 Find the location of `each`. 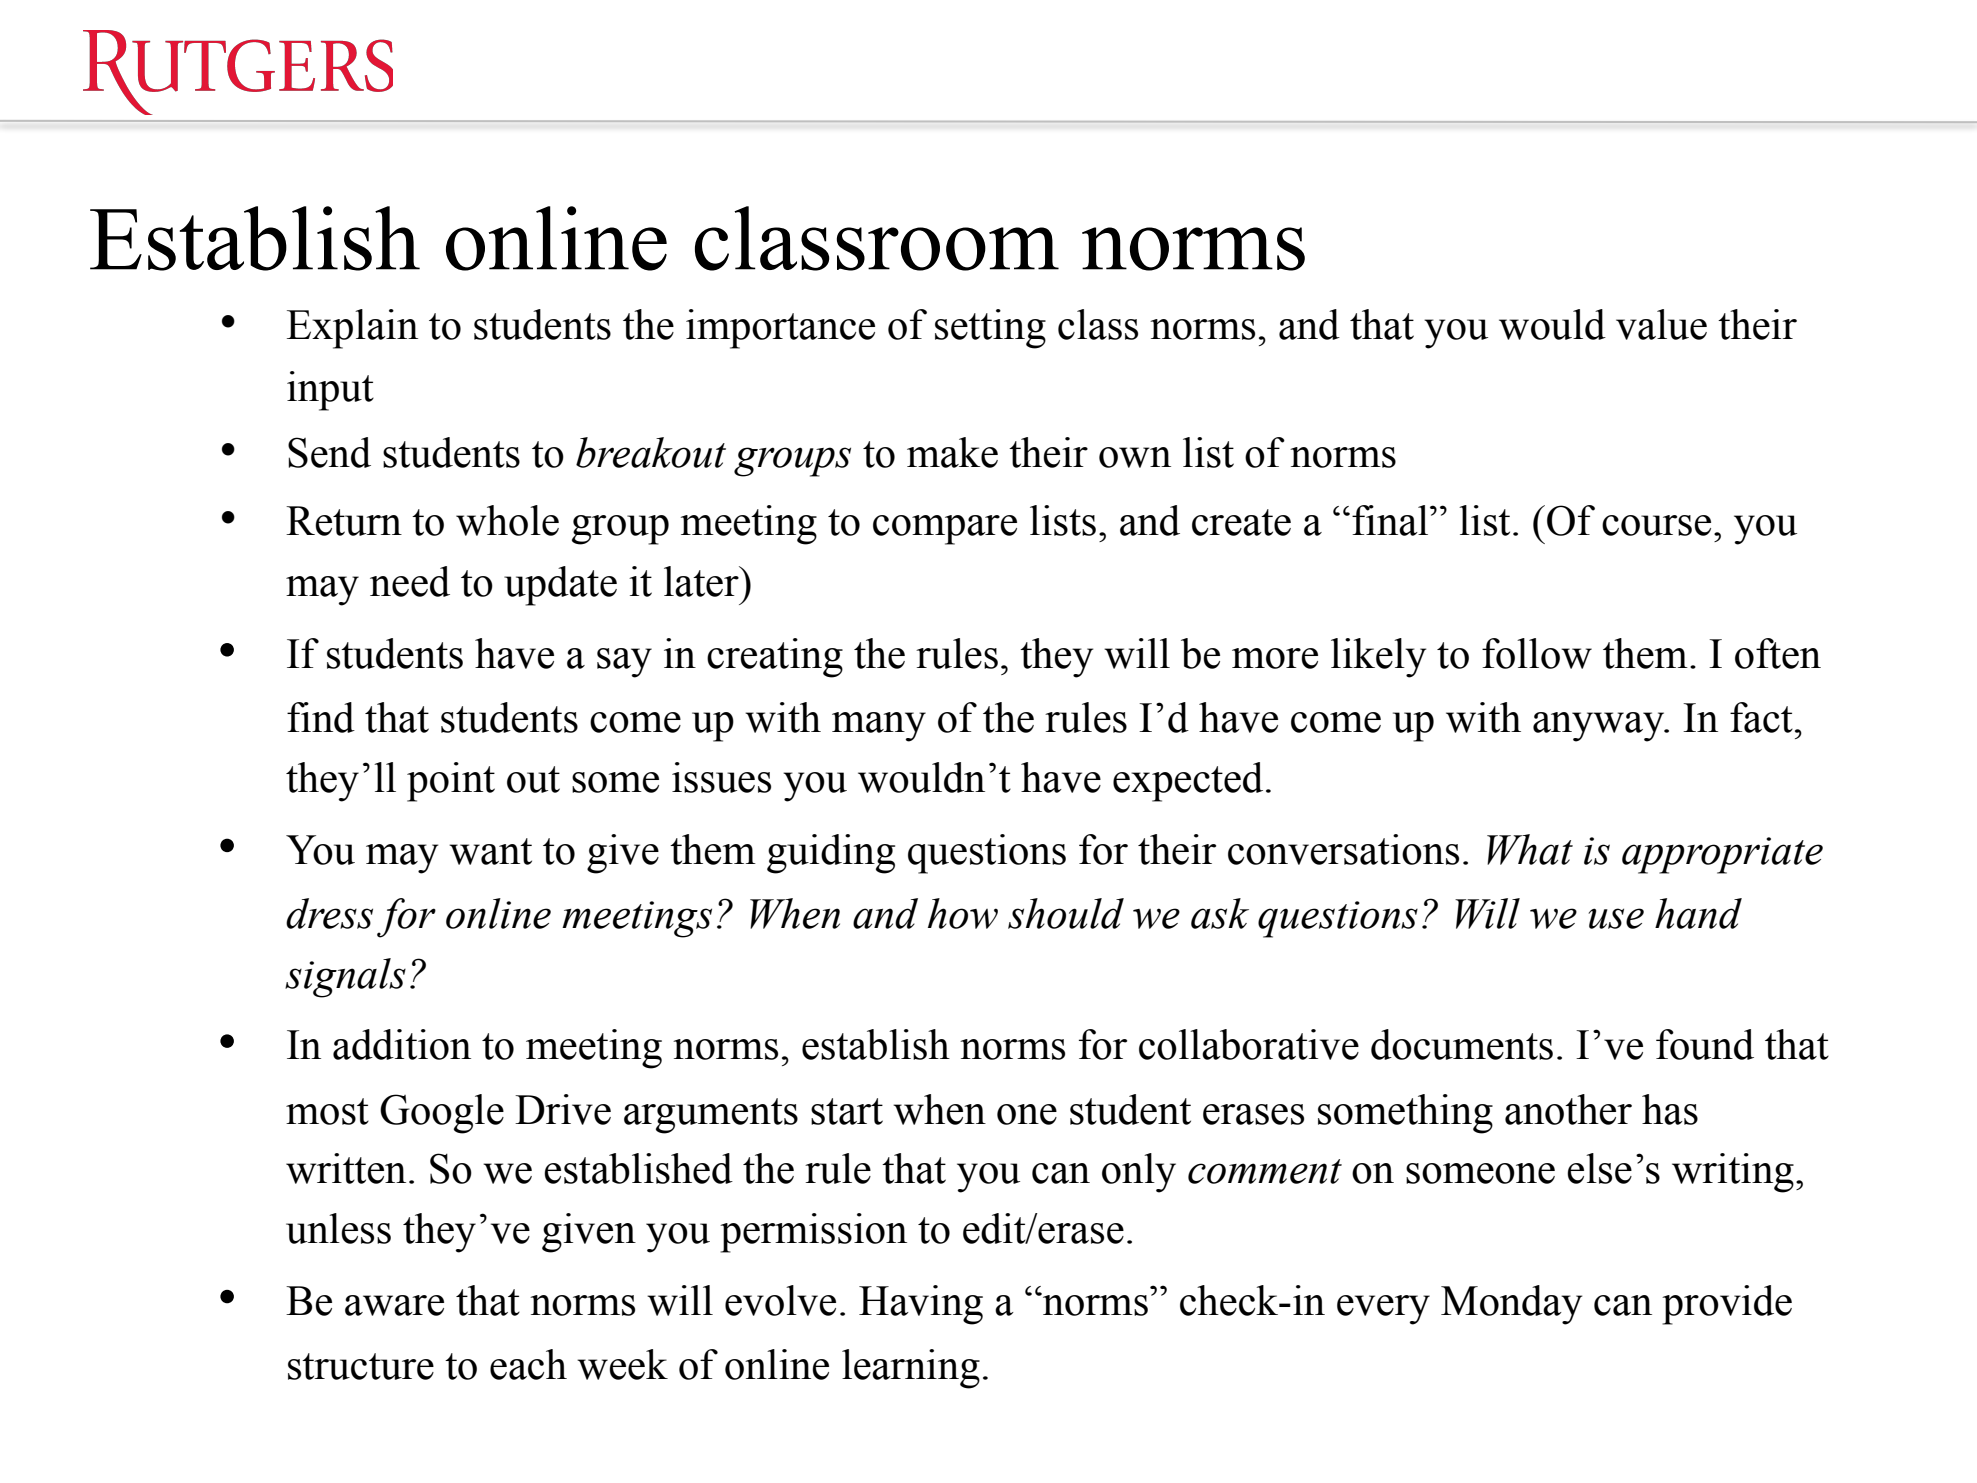

each is located at coordinates (528, 1364).
